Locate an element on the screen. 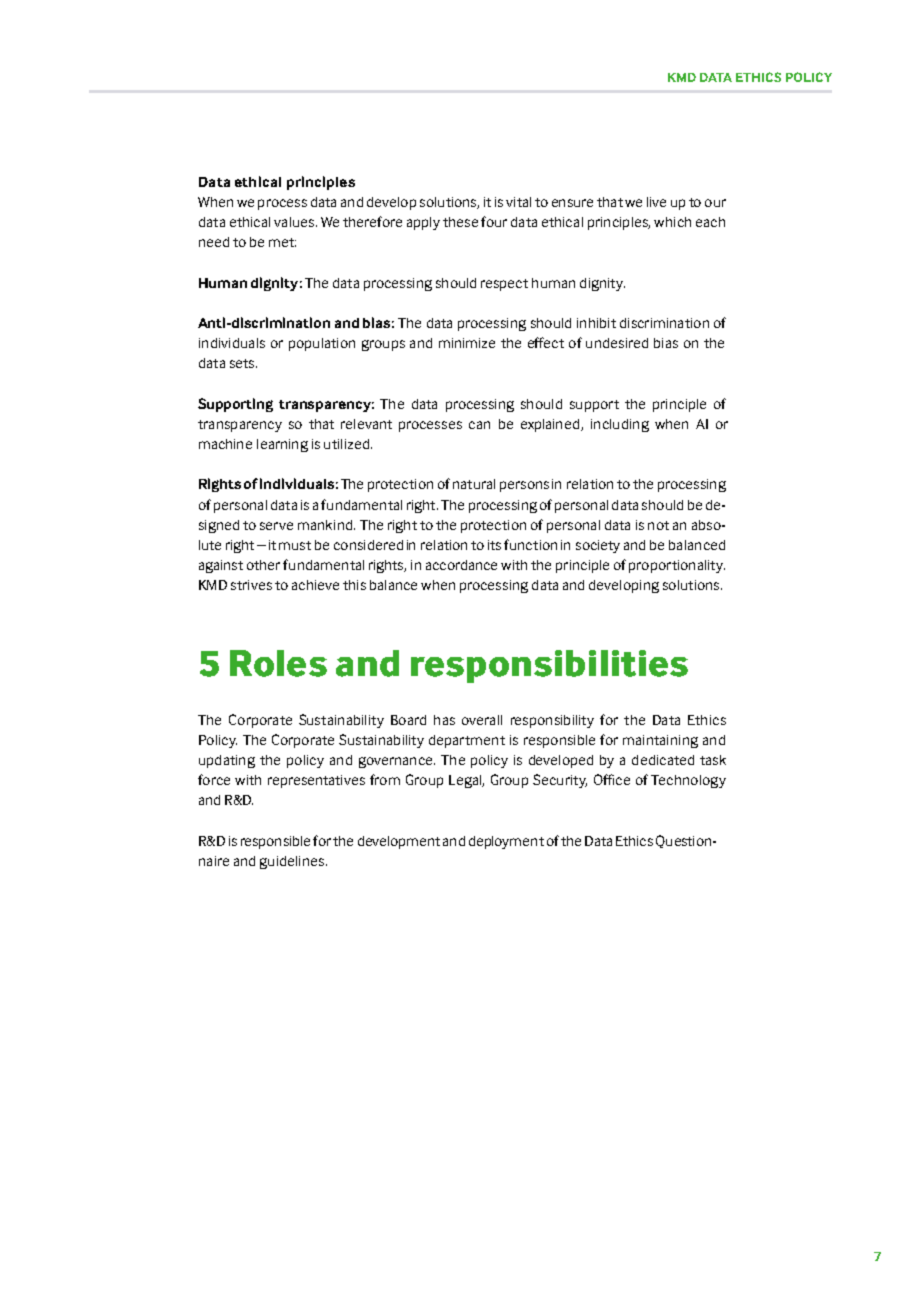 The width and height of the screenshot is (924, 1308). maintaining is located at coordinates (660, 741).
